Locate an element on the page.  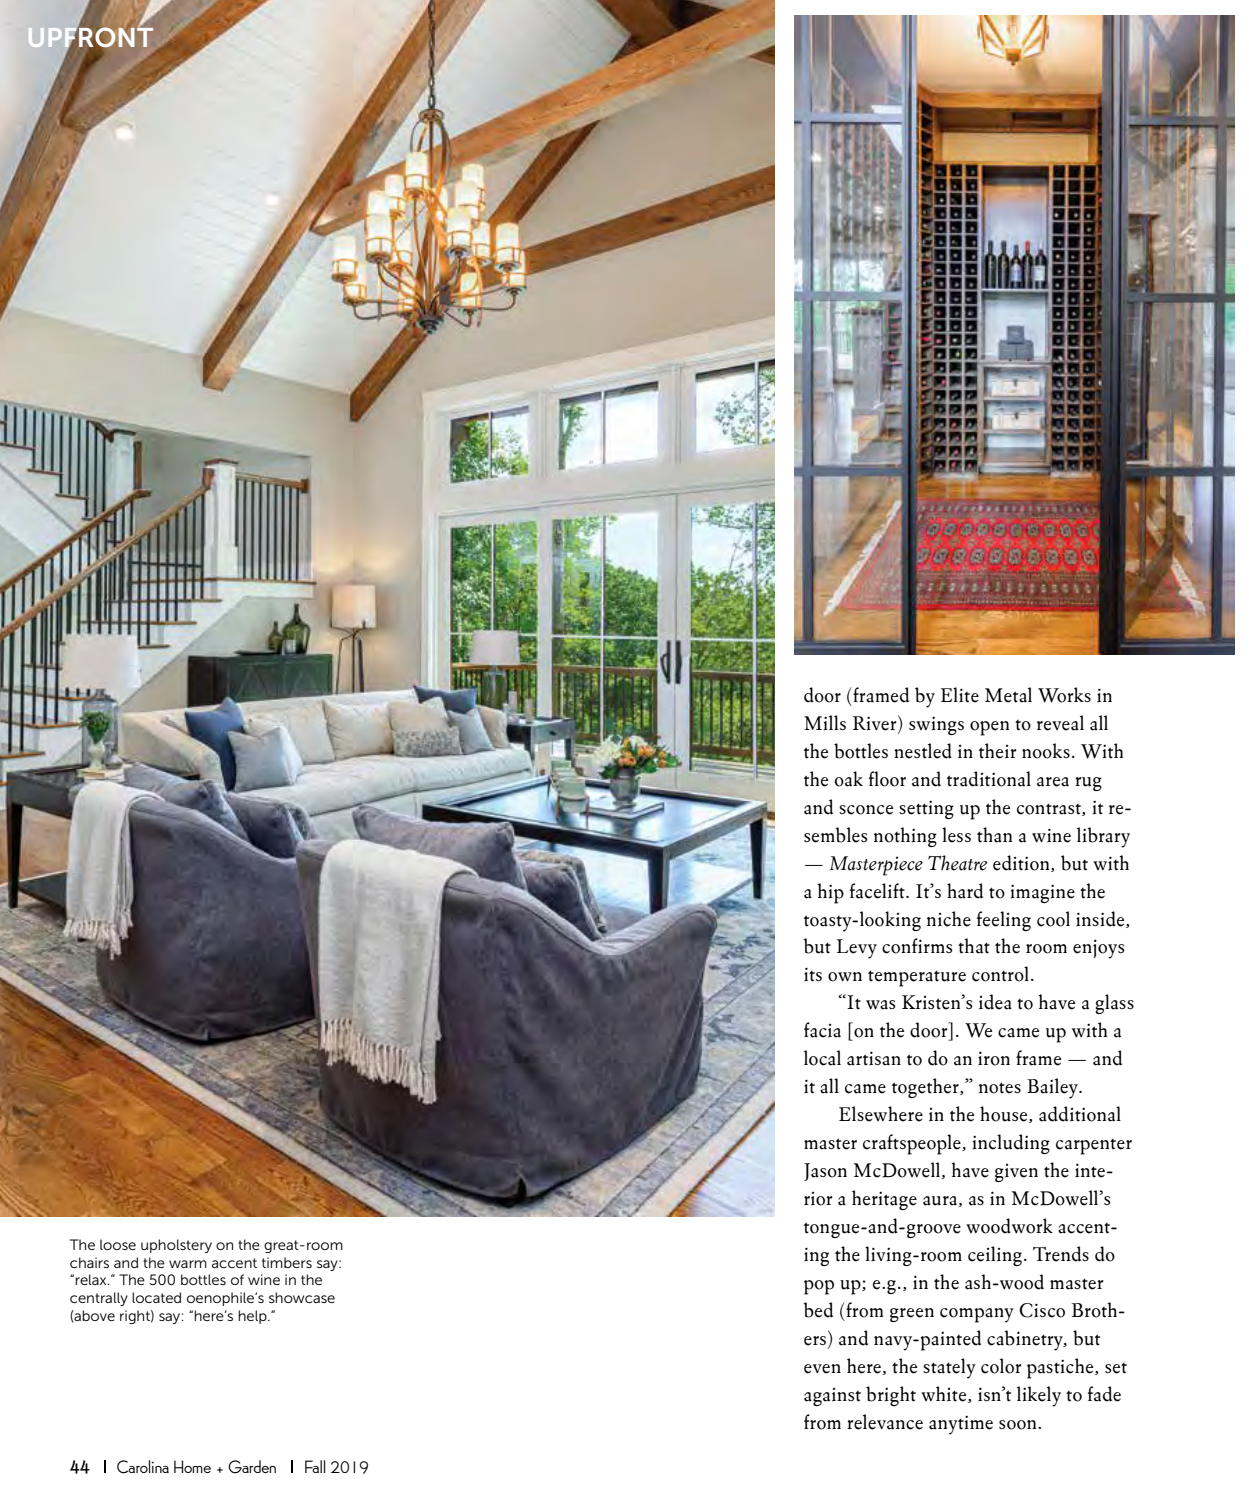
hard is located at coordinates (965, 891).
